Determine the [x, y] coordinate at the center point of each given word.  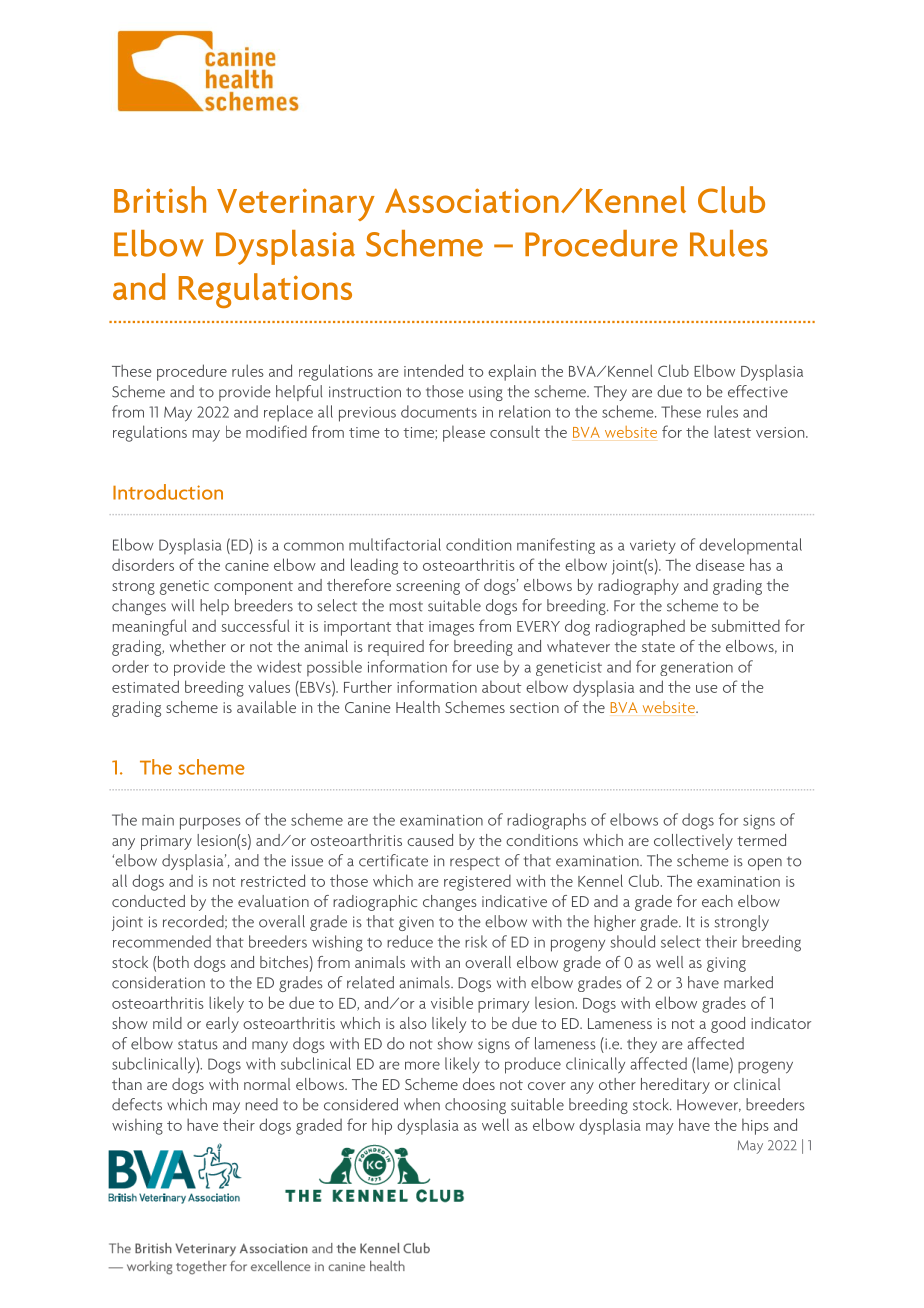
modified [276, 431]
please [464, 434]
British [160, 199]
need [262, 1104]
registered [477, 882]
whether [198, 646]
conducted [148, 901]
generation [696, 669]
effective [758, 391]
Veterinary [296, 204]
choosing [475, 1106]
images [451, 628]
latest [732, 431]
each [717, 901]
